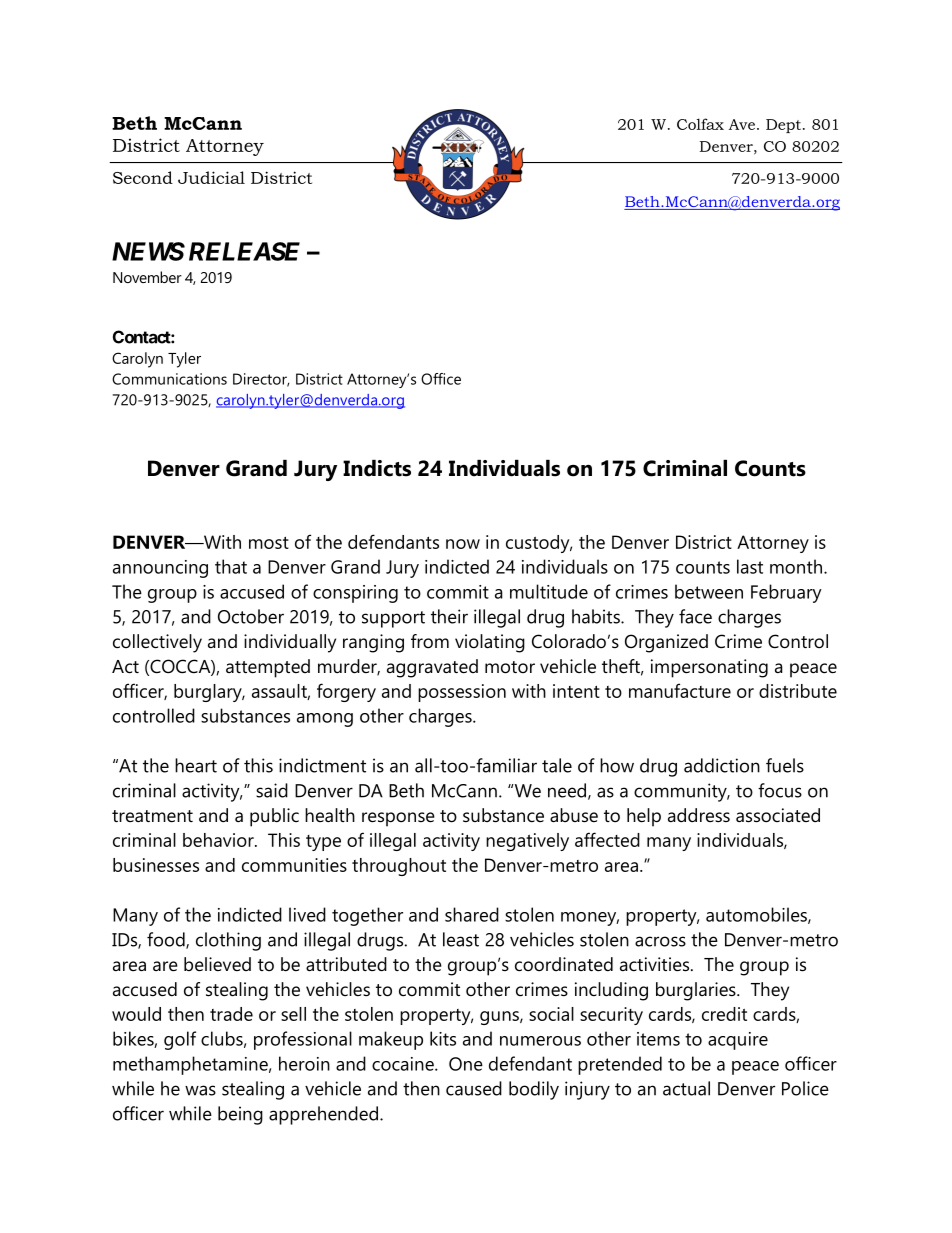 The image size is (952, 1233). What do you see at coordinates (750, 566) in the page?
I see `last` at bounding box center [750, 566].
